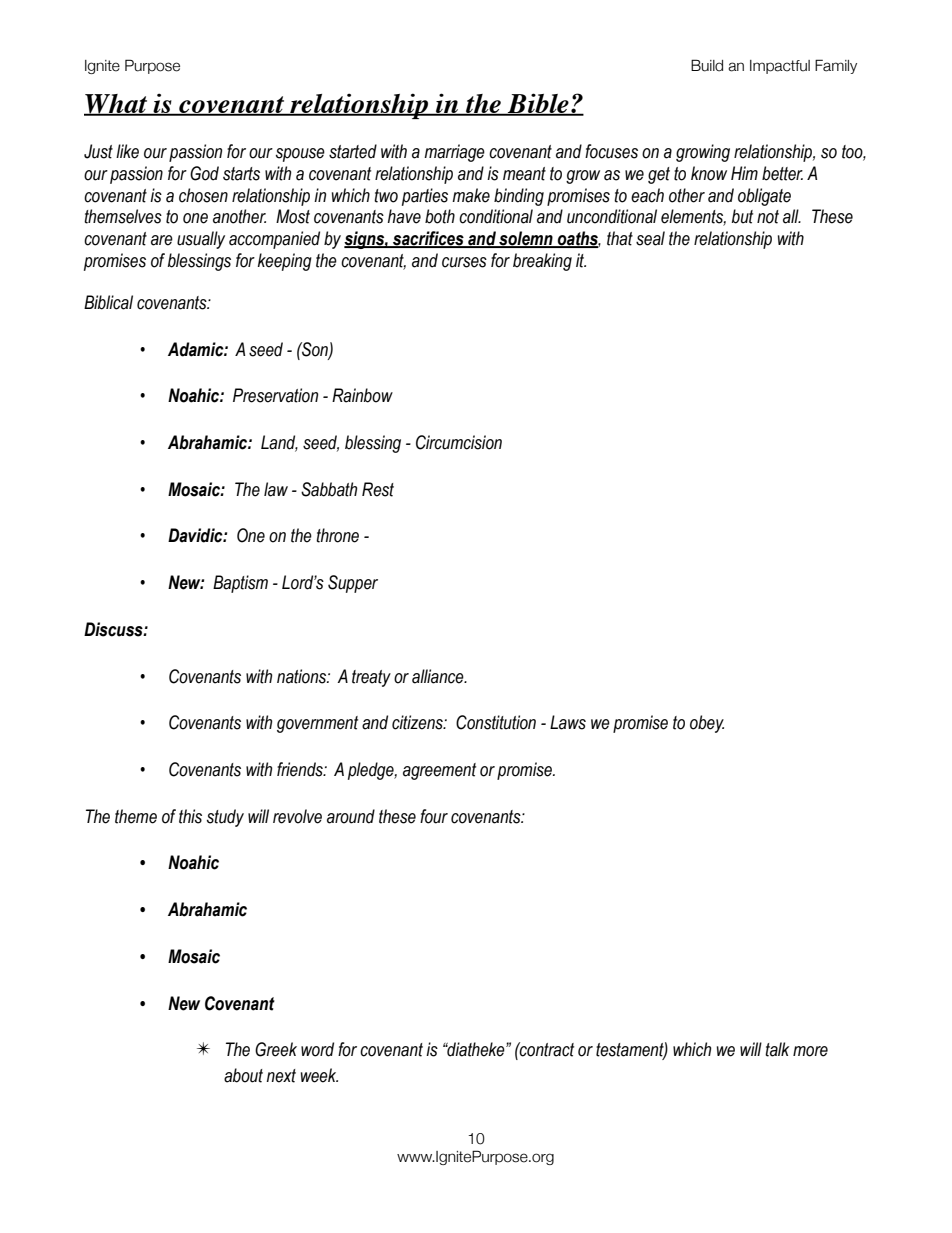 This image has height=1233, width=952. I want to click on obey, so click(707, 724).
